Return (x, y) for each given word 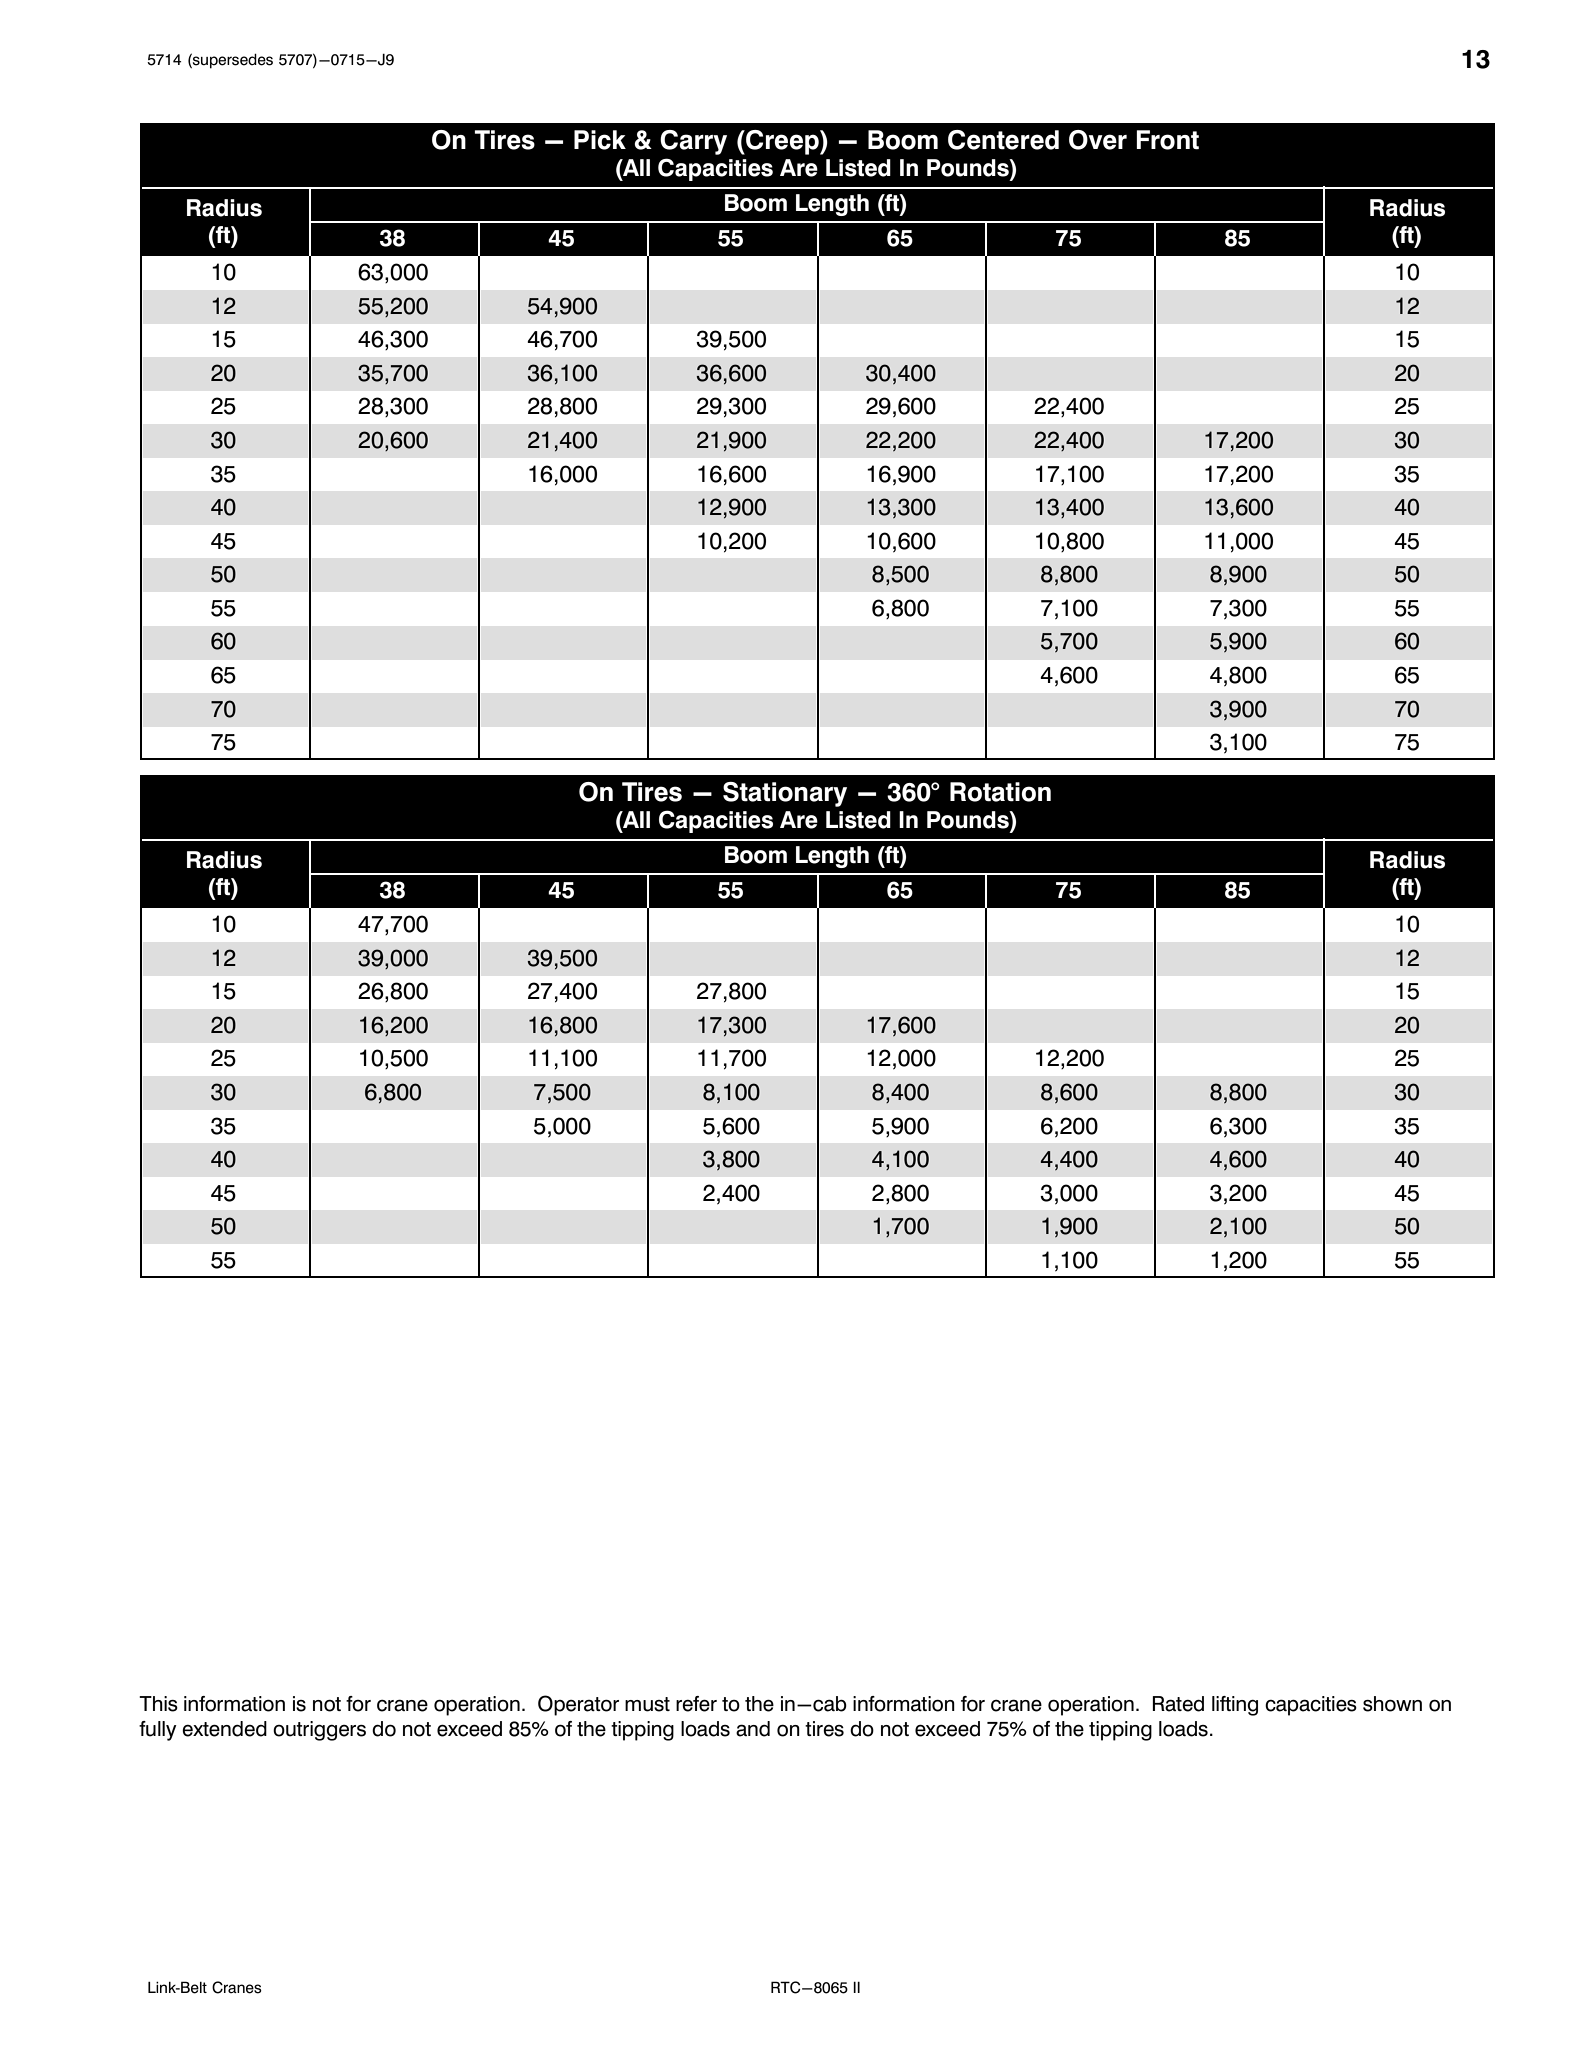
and (753, 1729)
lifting (1235, 1706)
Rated (1178, 1704)
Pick (600, 140)
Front (1167, 140)
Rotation (1000, 792)
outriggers (319, 1731)
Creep (782, 142)
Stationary (785, 794)
